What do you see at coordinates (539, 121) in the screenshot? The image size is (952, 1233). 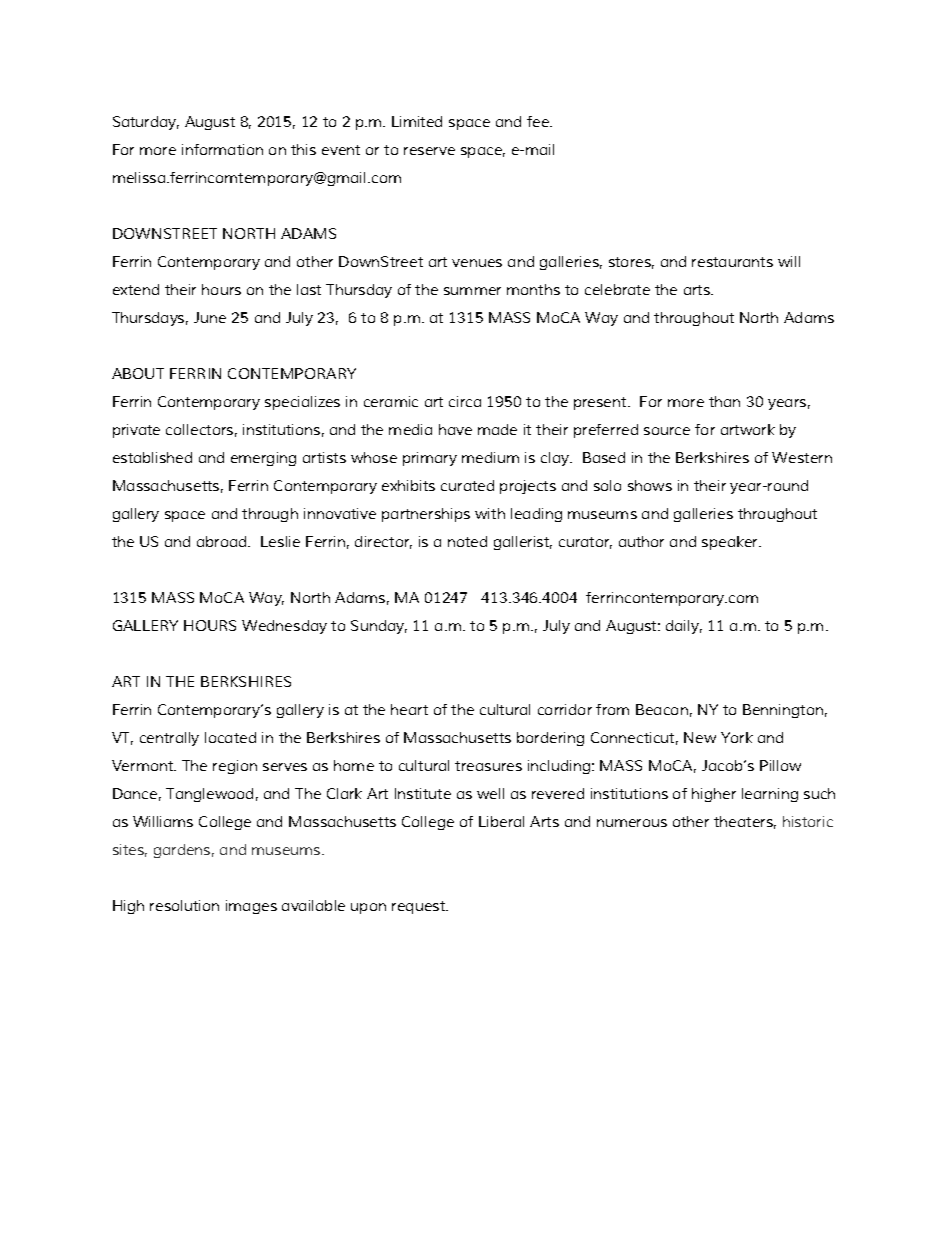 I see `fee` at bounding box center [539, 121].
